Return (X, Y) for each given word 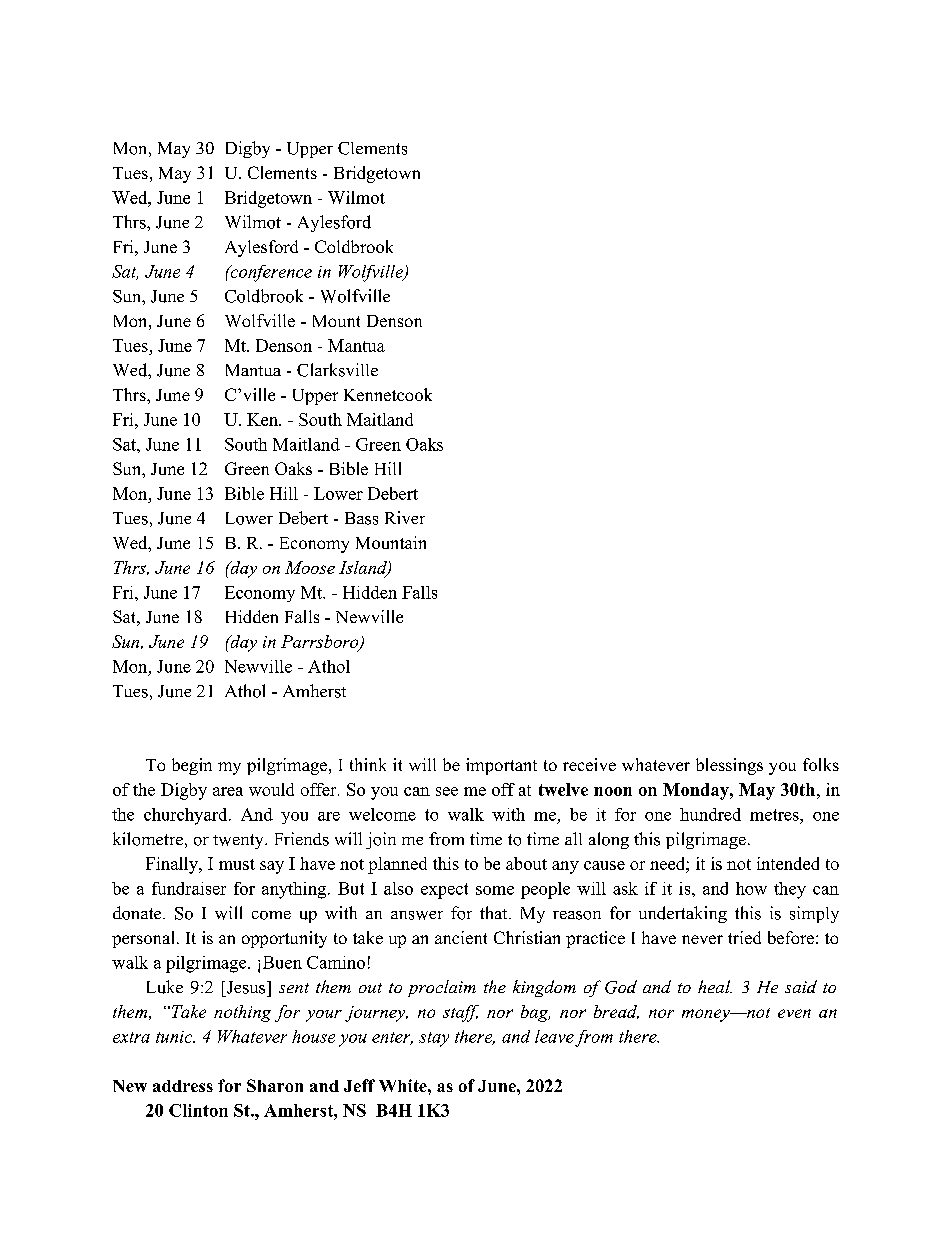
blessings (729, 766)
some (495, 890)
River (405, 517)
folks (821, 764)
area (228, 791)
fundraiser (189, 888)
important (501, 766)
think (368, 764)
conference (270, 273)
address (183, 1086)
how (751, 888)
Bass (361, 518)
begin (192, 766)
